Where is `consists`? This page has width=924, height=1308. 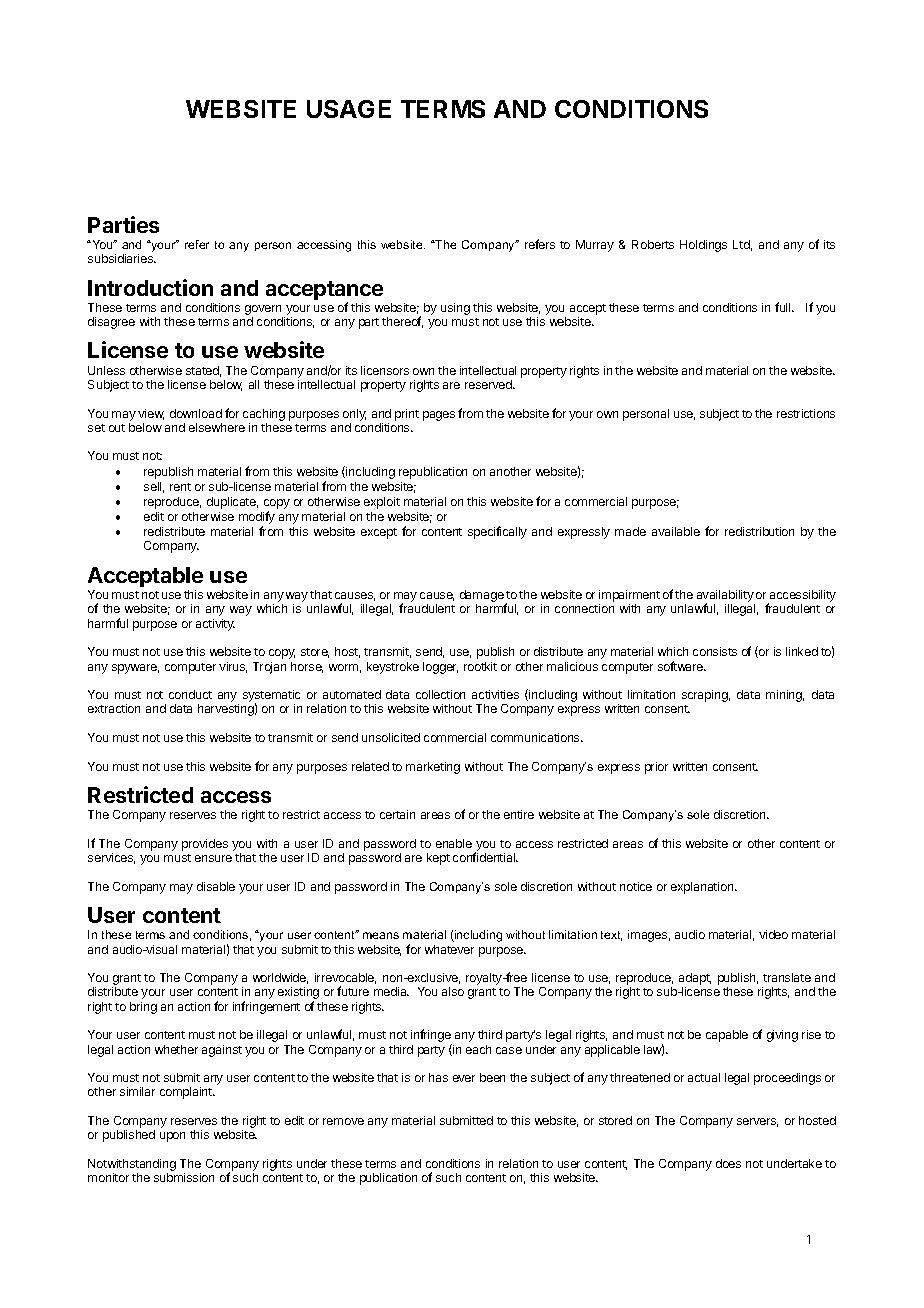 consists is located at coordinates (715, 651).
